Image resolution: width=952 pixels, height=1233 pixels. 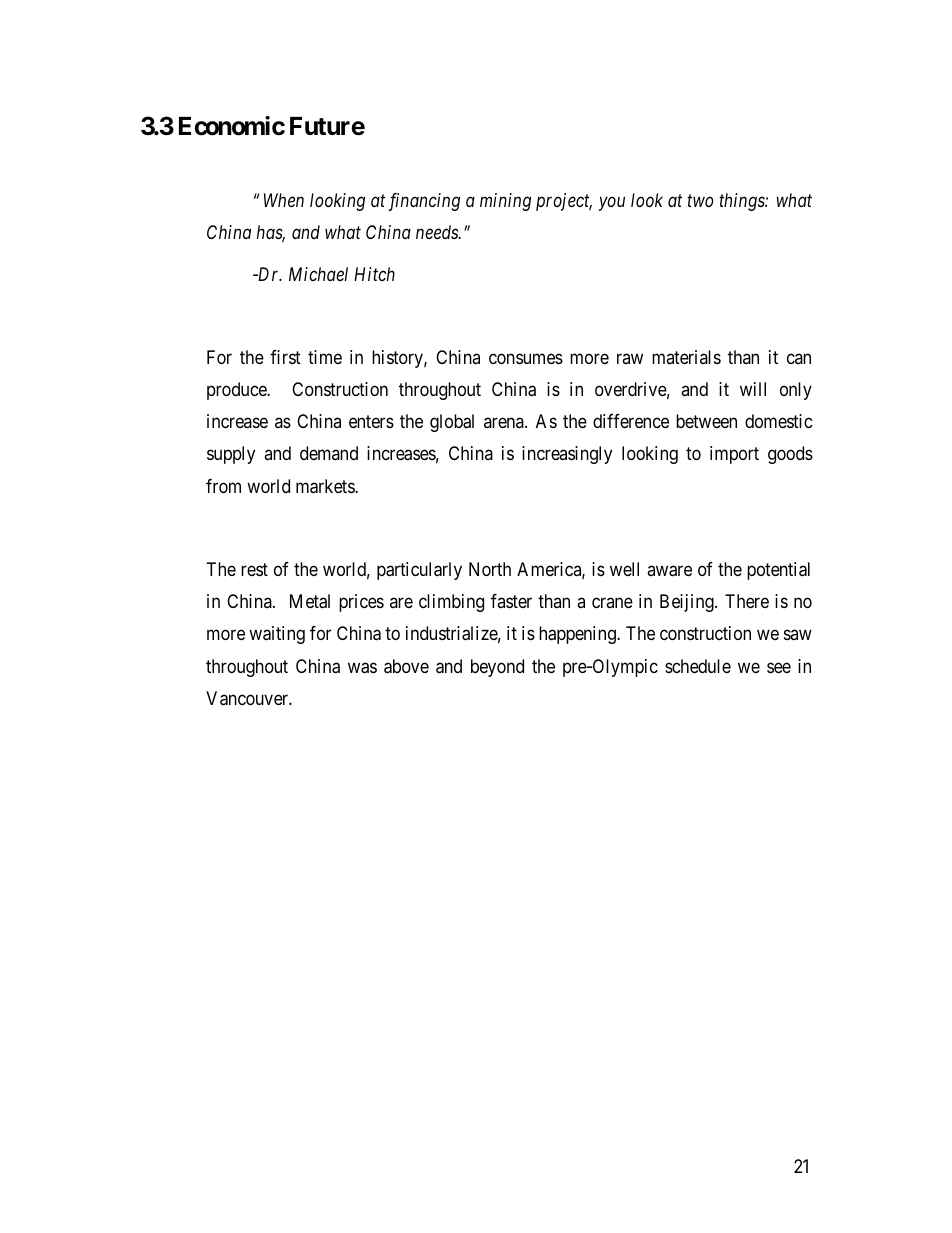 I want to click on When, so click(x=284, y=200).
